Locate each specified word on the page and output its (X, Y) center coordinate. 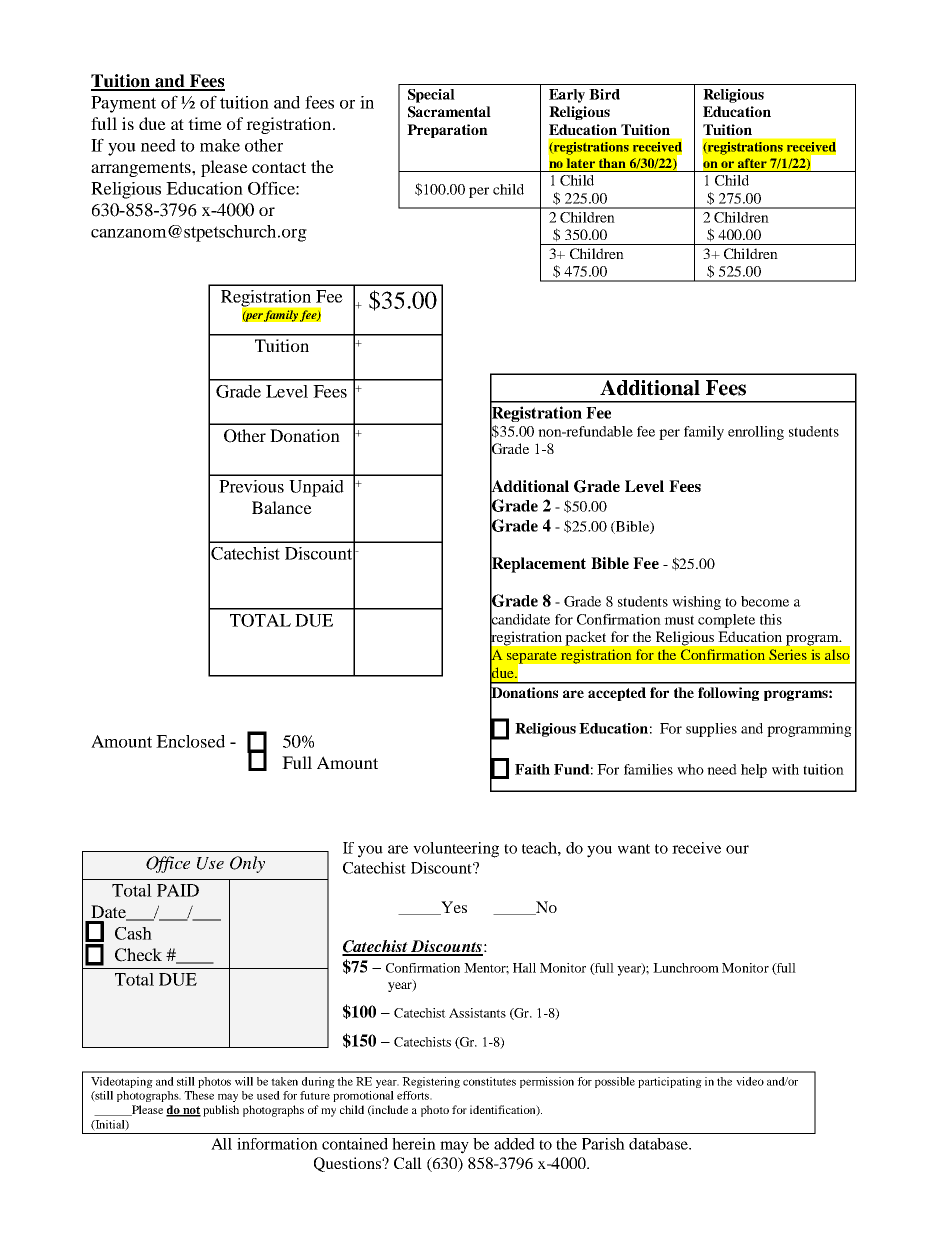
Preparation (447, 131)
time (205, 123)
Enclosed (190, 741)
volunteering (456, 850)
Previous (251, 486)
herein (414, 1144)
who (690, 769)
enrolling (756, 433)
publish (221, 1111)
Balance (282, 507)
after (752, 163)
